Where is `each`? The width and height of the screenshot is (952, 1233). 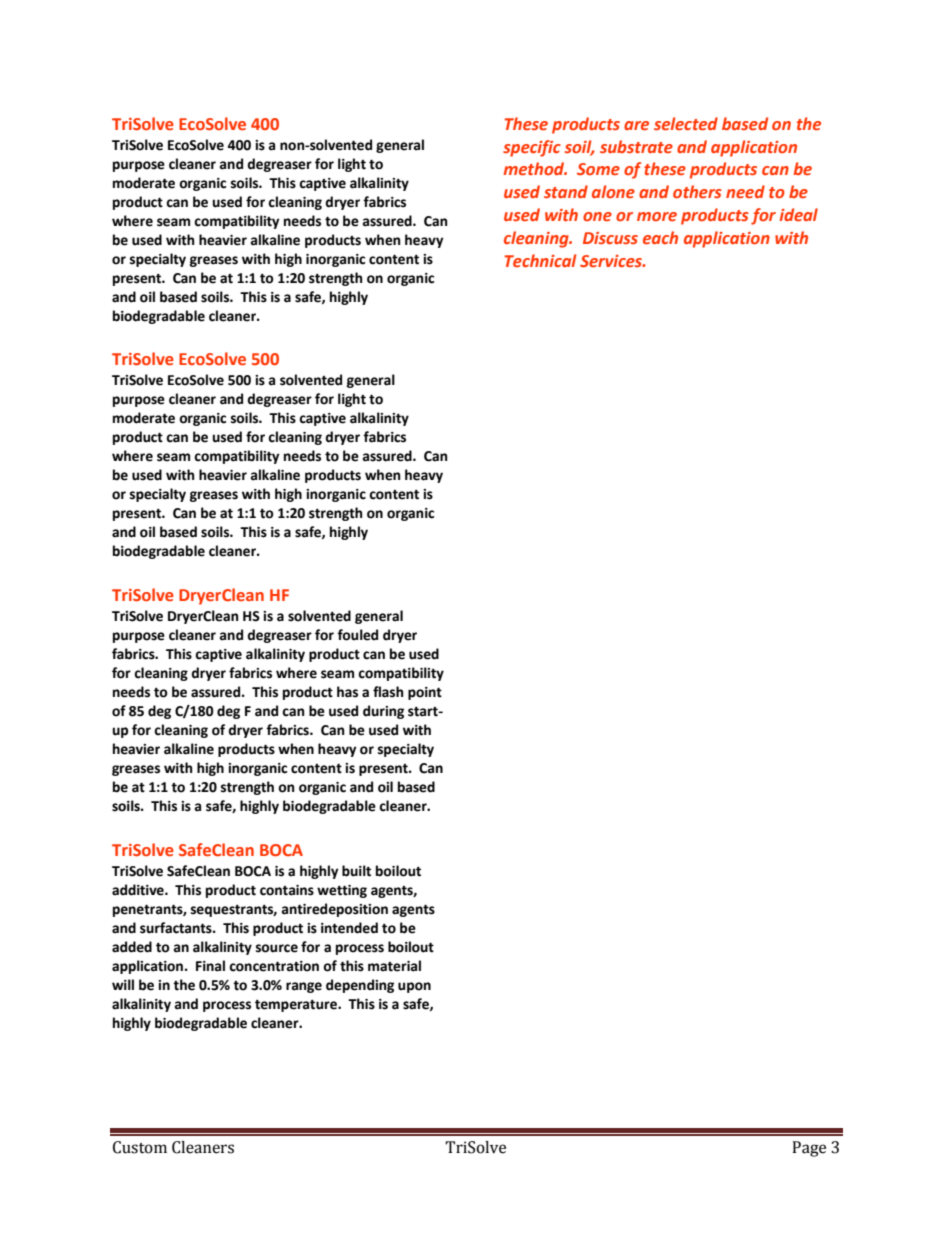 each is located at coordinates (660, 237).
